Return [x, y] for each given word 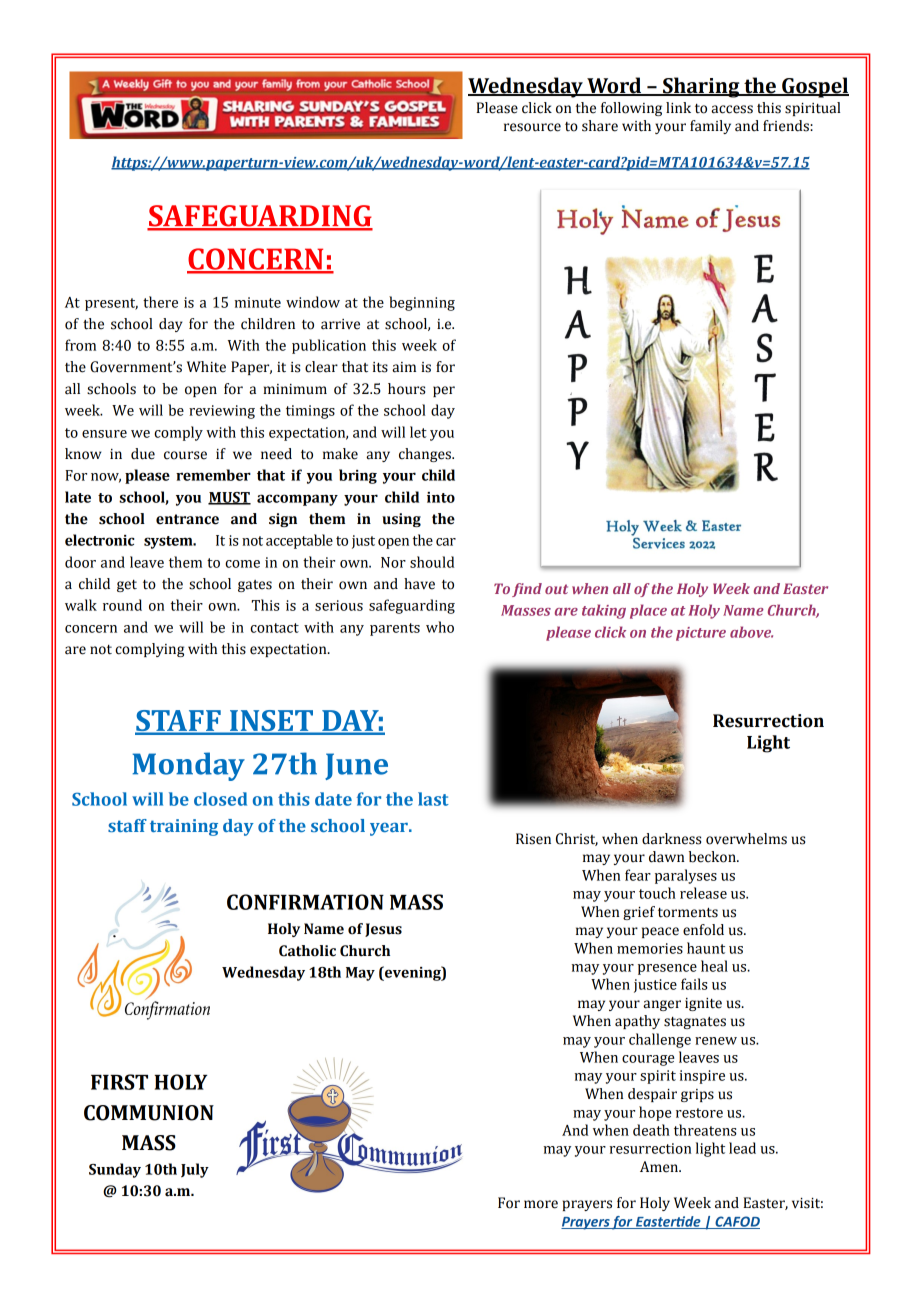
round [122, 605]
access [732, 109]
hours [406, 389]
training [184, 827]
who [440, 627]
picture [701, 634]
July [195, 1170]
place [648, 611]
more [541, 1204]
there [160, 302]
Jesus [383, 930]
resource [532, 127]
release [703, 893]
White [206, 367]
